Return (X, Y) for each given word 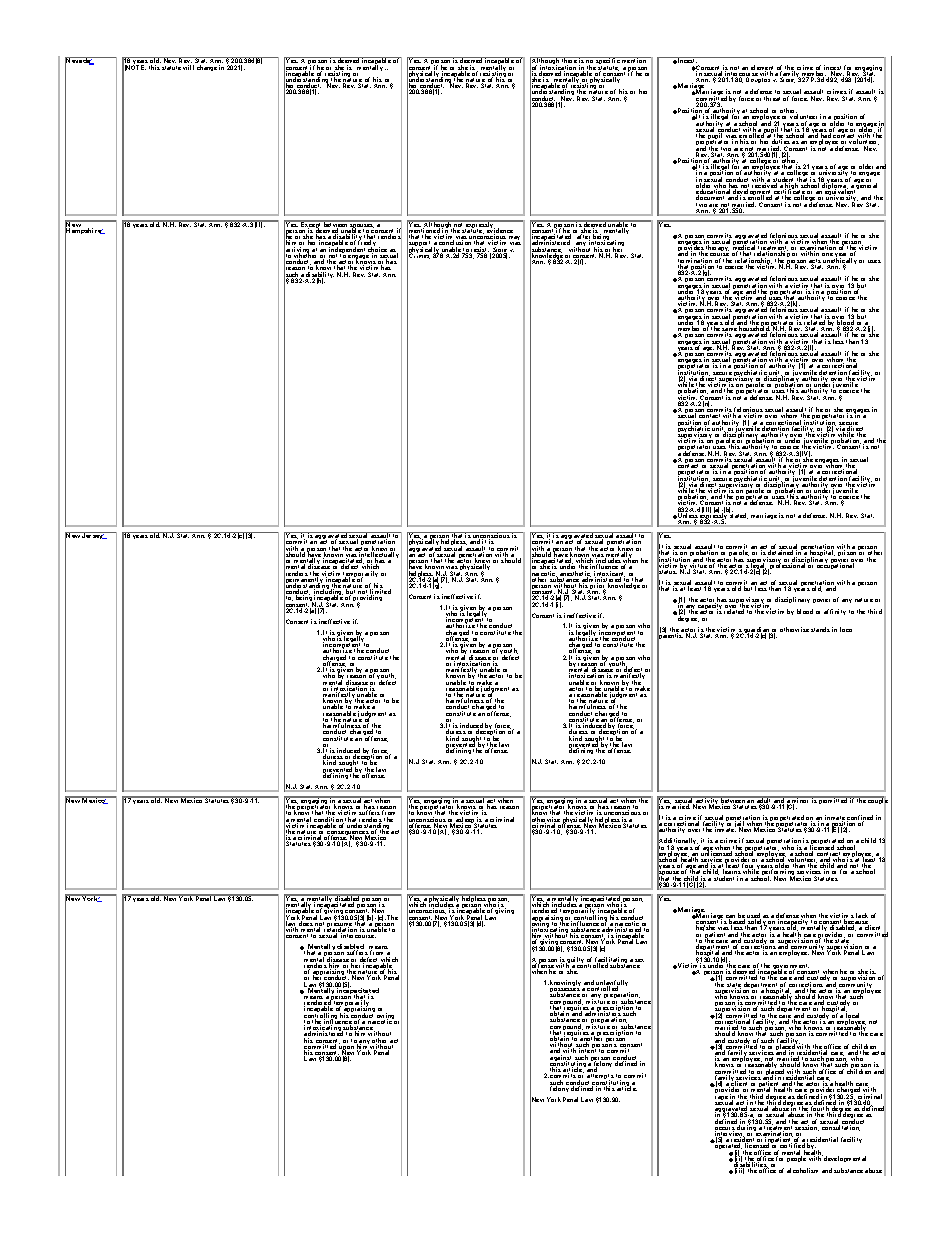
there (569, 61)
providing (367, 600)
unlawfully (611, 984)
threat (772, 98)
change (207, 68)
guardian (756, 631)
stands (820, 629)
